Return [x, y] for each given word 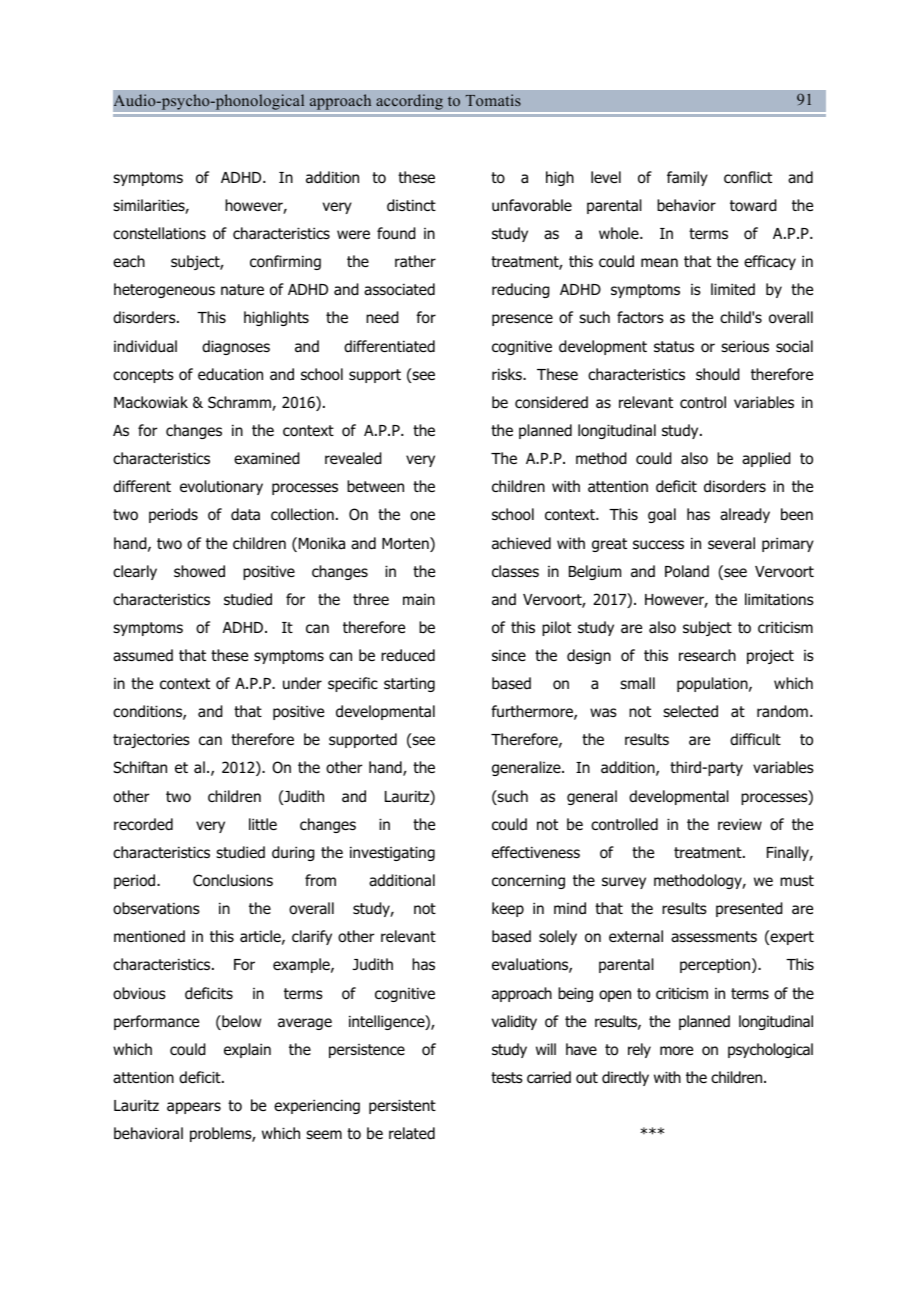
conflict [748, 177]
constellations [159, 233]
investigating [392, 853]
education [230, 374]
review [740, 824]
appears [194, 1108]
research [707, 655]
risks [508, 374]
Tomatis [493, 100]
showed [199, 571]
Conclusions [233, 880]
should [717, 374]
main [419, 600]
